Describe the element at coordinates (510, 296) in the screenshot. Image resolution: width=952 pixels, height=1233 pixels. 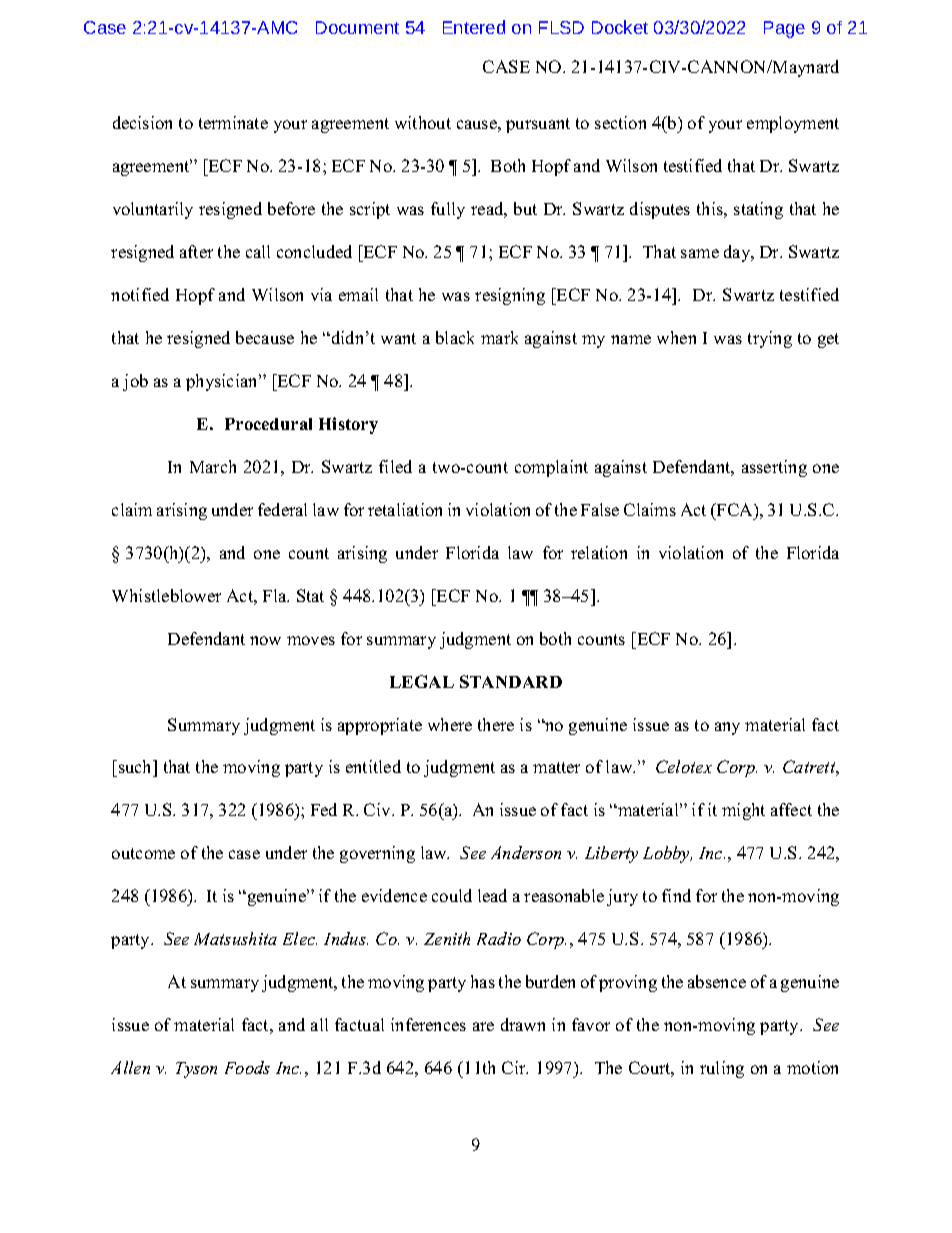
I see `resigning` at that location.
